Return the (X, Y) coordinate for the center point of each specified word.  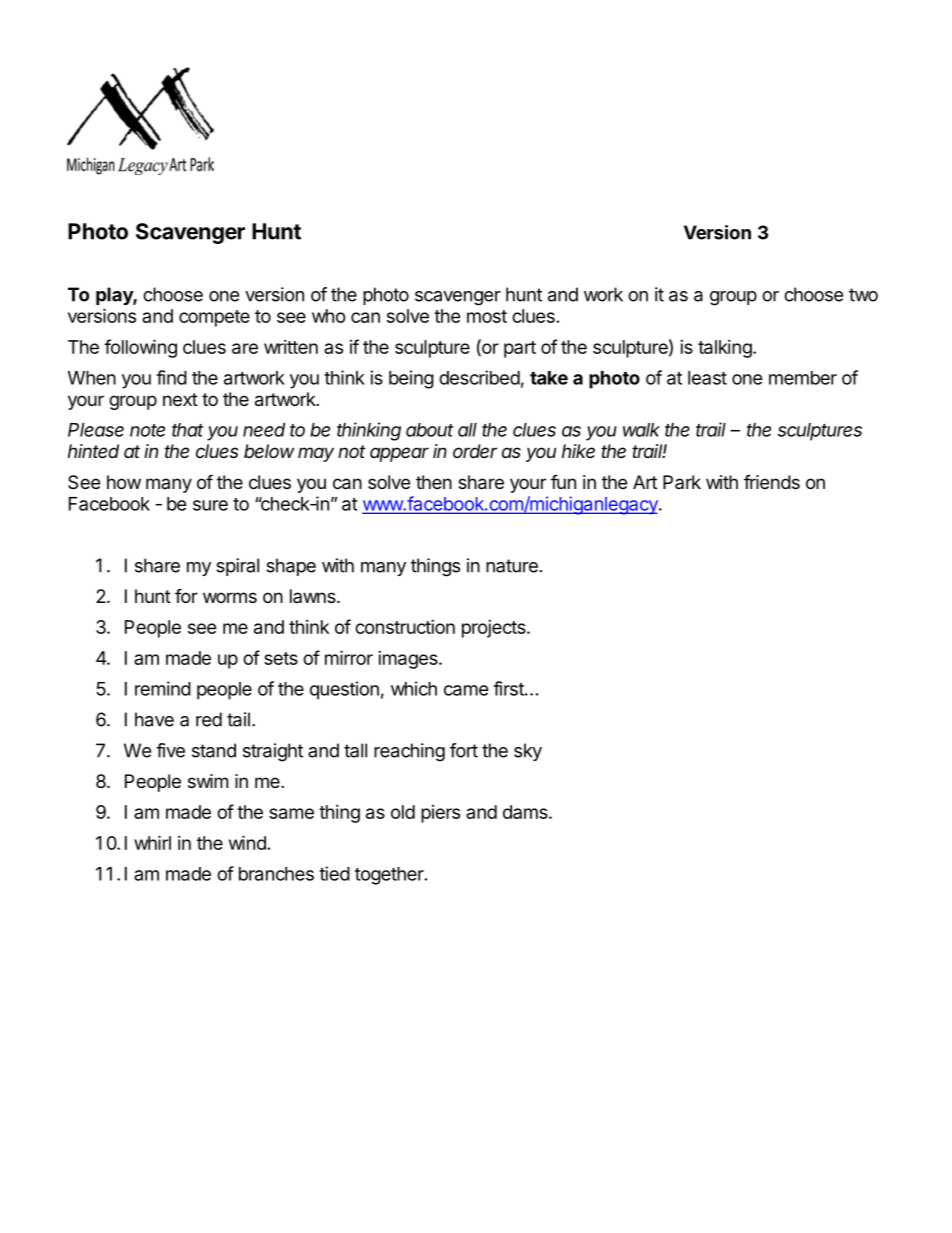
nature (512, 566)
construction (405, 627)
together (390, 876)
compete (214, 318)
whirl (152, 842)
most (487, 316)
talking (725, 349)
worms (230, 597)
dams (526, 812)
